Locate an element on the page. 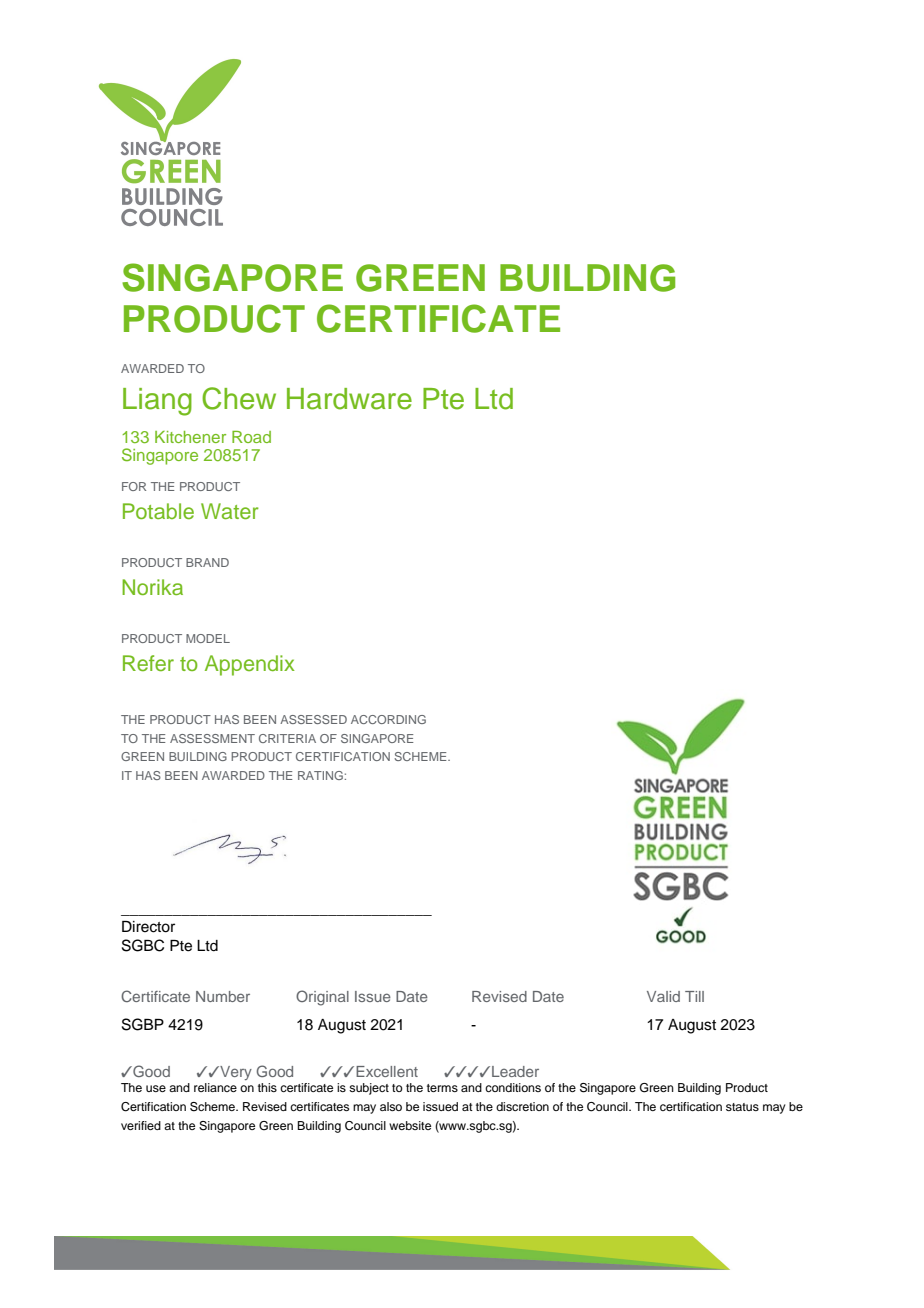 This document has height=1308, width=924. reliance is located at coordinates (215, 1087).
